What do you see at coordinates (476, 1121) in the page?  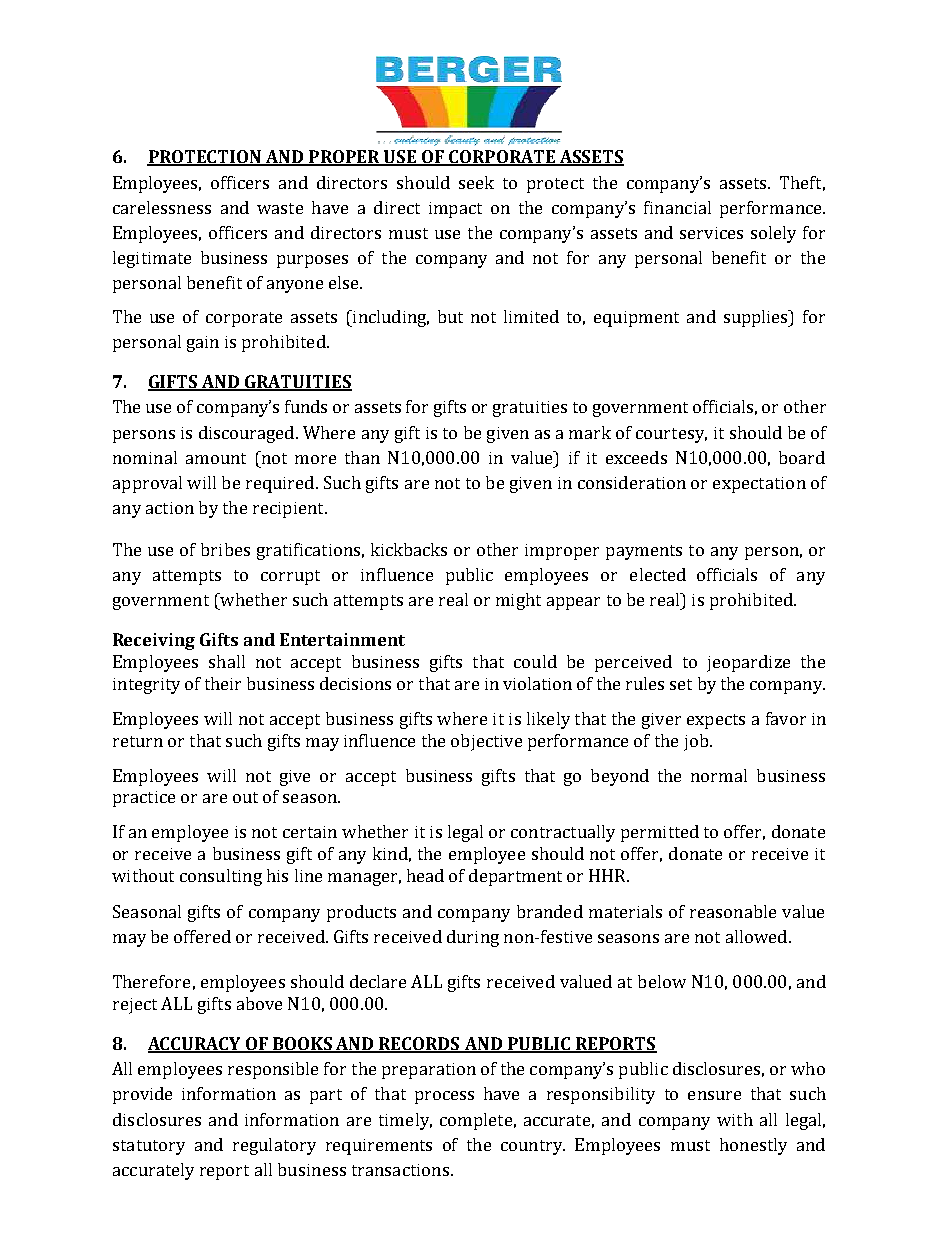 I see `complete` at bounding box center [476, 1121].
